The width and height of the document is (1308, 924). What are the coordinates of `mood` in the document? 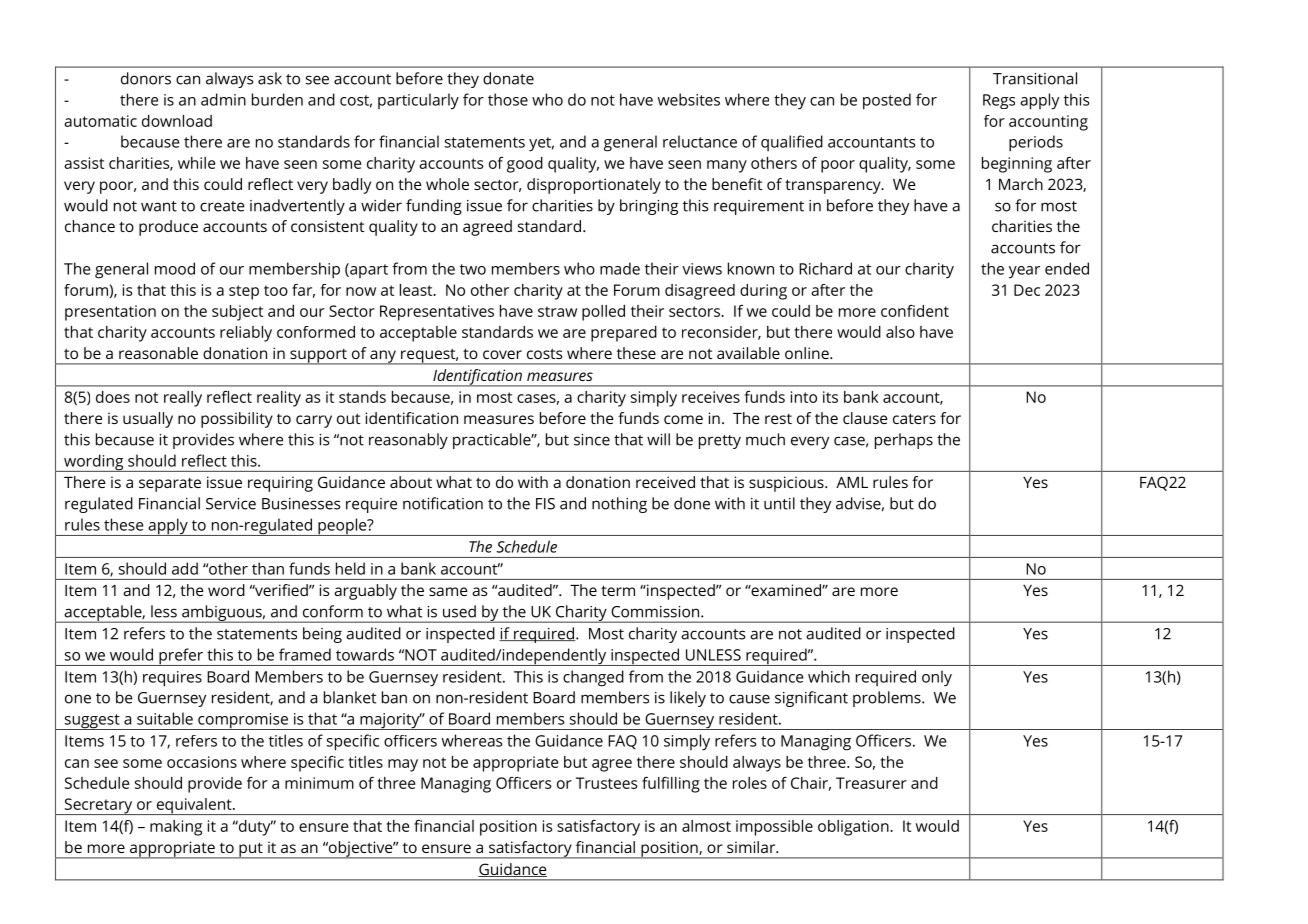 It's located at (175, 268).
